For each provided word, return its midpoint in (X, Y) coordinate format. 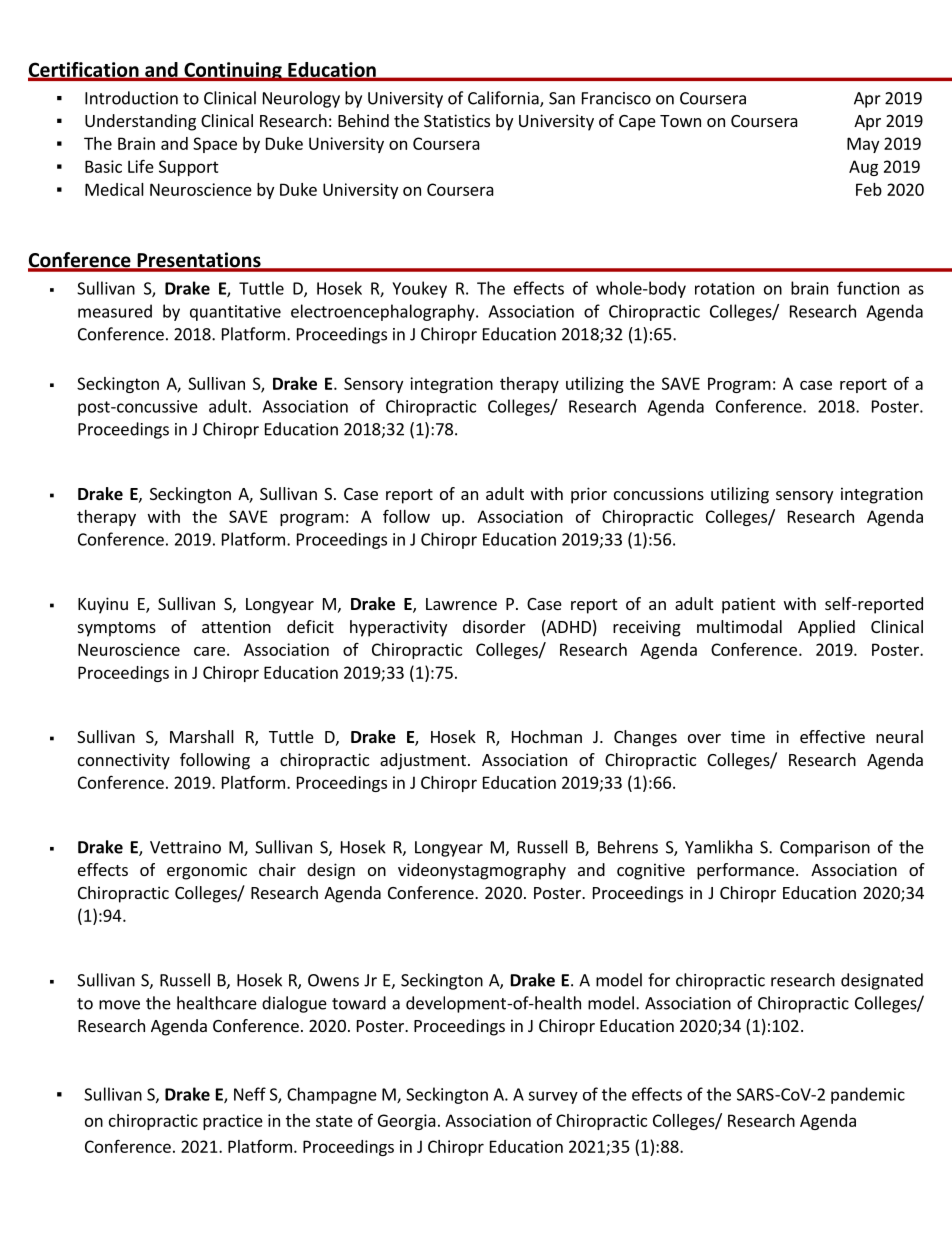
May (863, 145)
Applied (826, 628)
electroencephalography (384, 312)
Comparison (825, 849)
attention (236, 626)
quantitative (235, 313)
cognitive (651, 871)
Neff (250, 1094)
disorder (494, 626)
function (868, 288)
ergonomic (207, 871)
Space (215, 145)
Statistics (457, 120)
